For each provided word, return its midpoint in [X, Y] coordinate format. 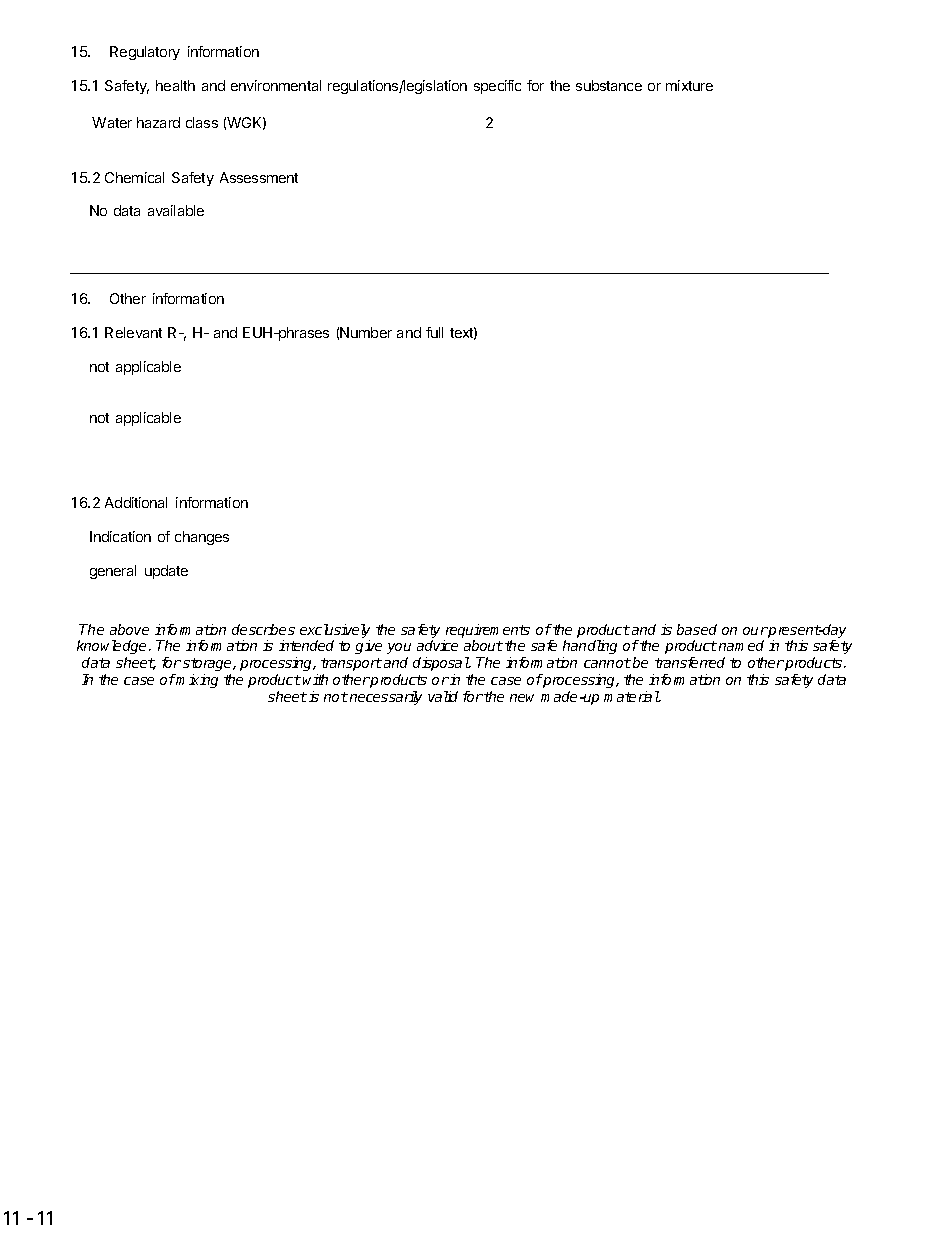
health [175, 85]
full [434, 332]
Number [366, 332]
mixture [689, 85]
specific [497, 87]
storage [208, 664]
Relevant [133, 332]
